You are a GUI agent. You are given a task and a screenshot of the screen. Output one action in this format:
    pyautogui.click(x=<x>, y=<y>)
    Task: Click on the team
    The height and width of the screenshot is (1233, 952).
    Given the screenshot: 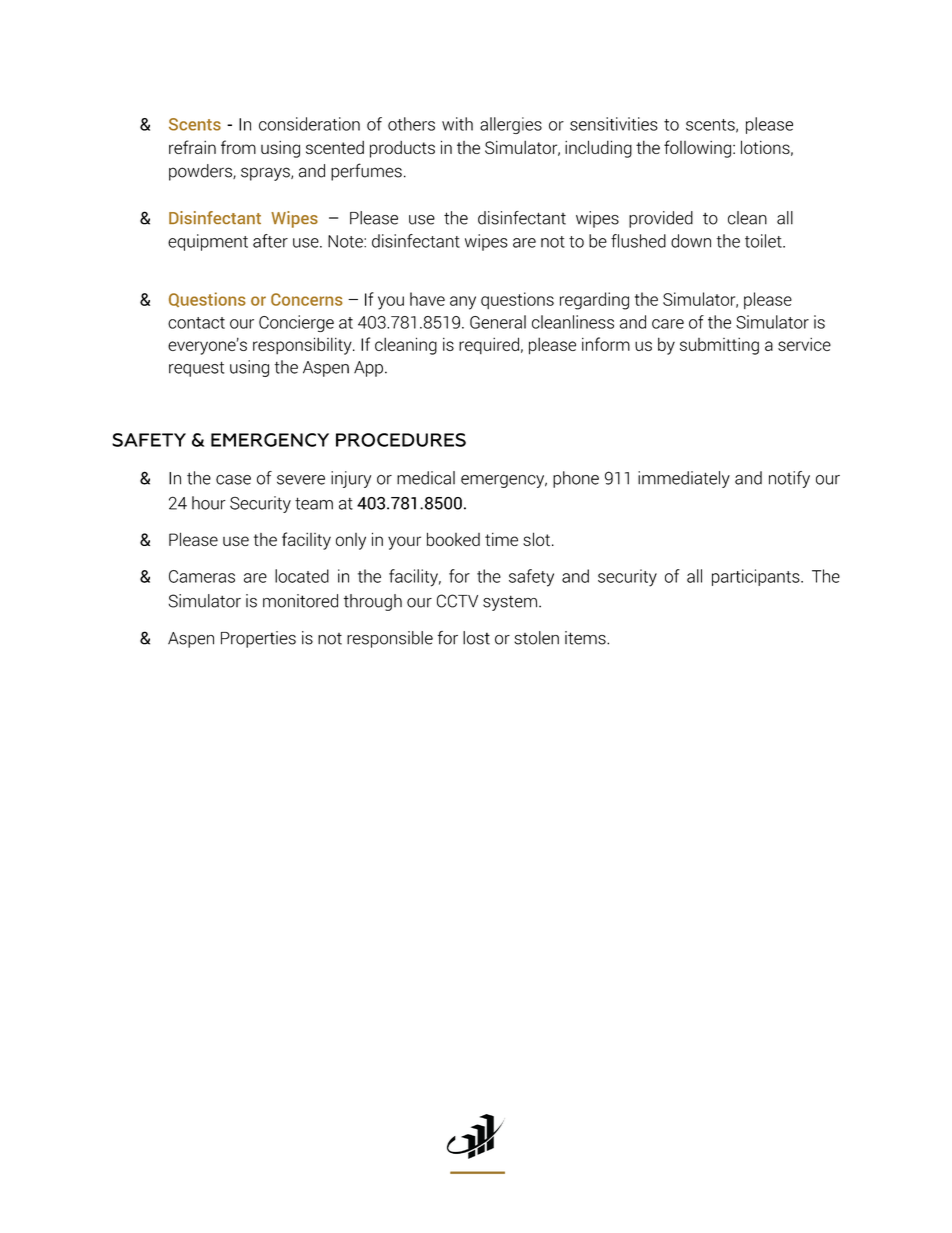 What is the action you would take?
    pyautogui.click(x=314, y=503)
